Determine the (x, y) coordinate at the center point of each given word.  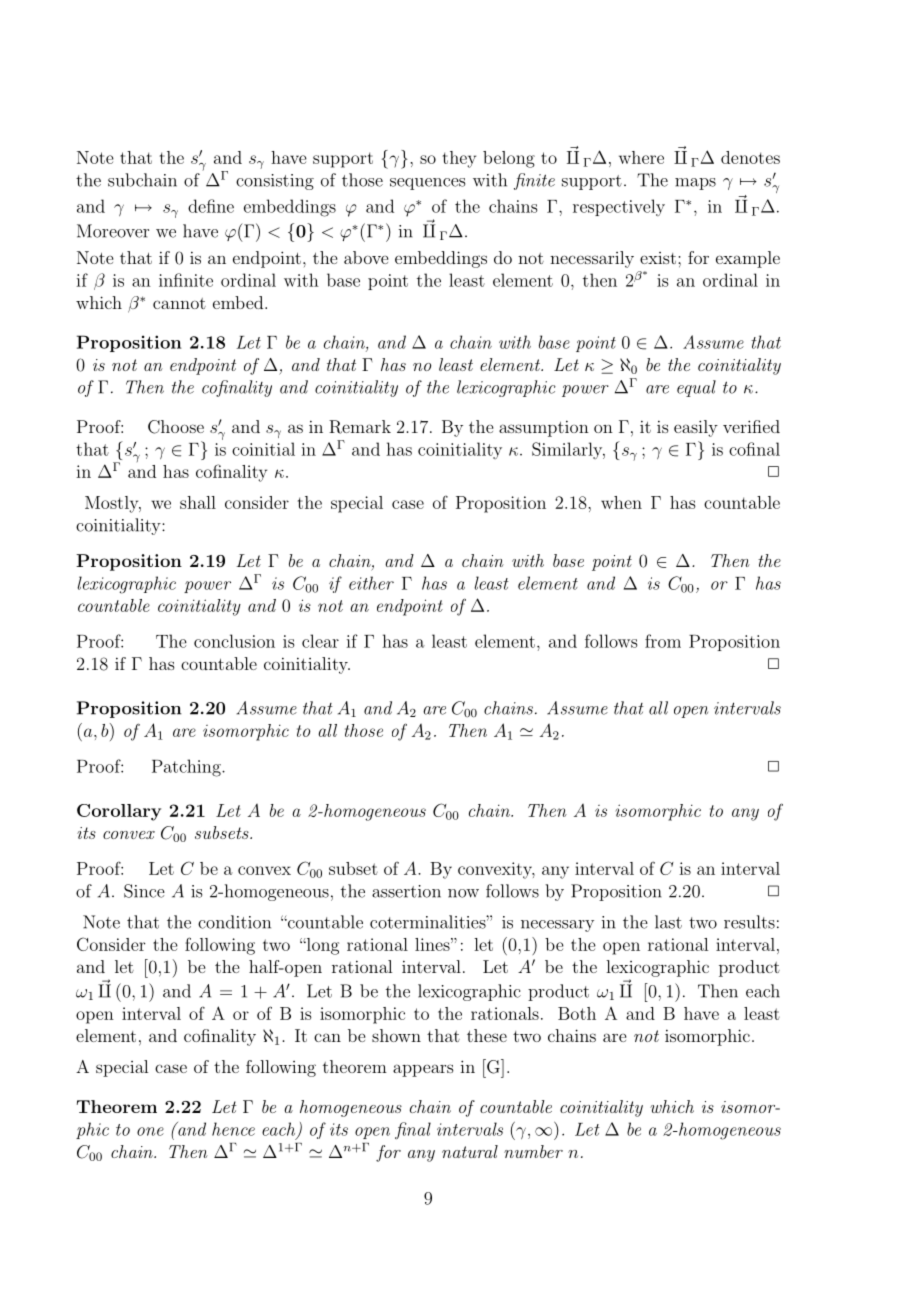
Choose (176, 427)
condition (234, 922)
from (663, 641)
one (150, 1131)
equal (696, 388)
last (668, 922)
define (211, 206)
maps (695, 184)
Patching (187, 768)
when (621, 502)
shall (198, 502)
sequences (427, 184)
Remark (360, 427)
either (371, 583)
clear (320, 641)
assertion (406, 891)
